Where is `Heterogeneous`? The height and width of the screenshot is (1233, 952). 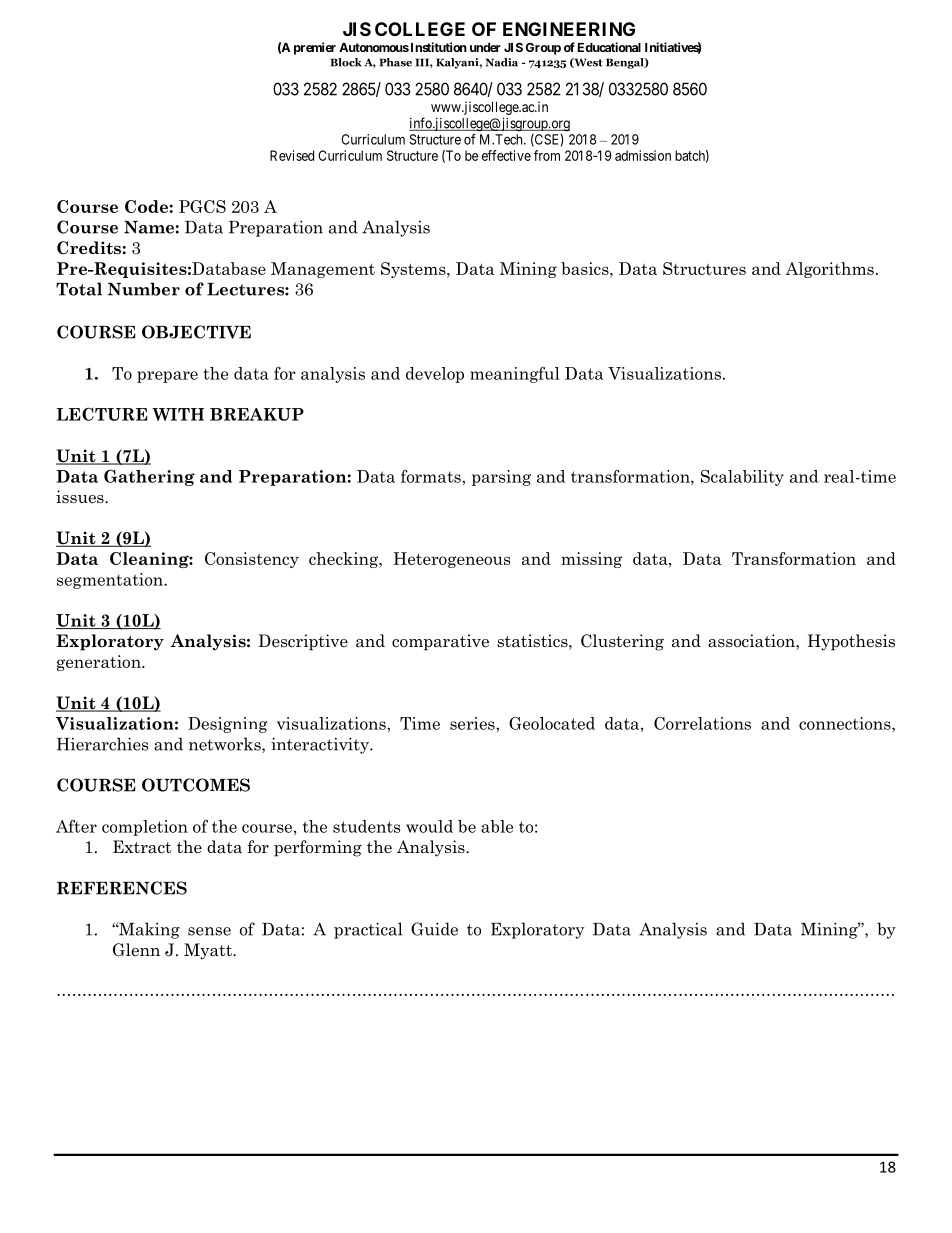
Heterogeneous is located at coordinates (452, 560).
